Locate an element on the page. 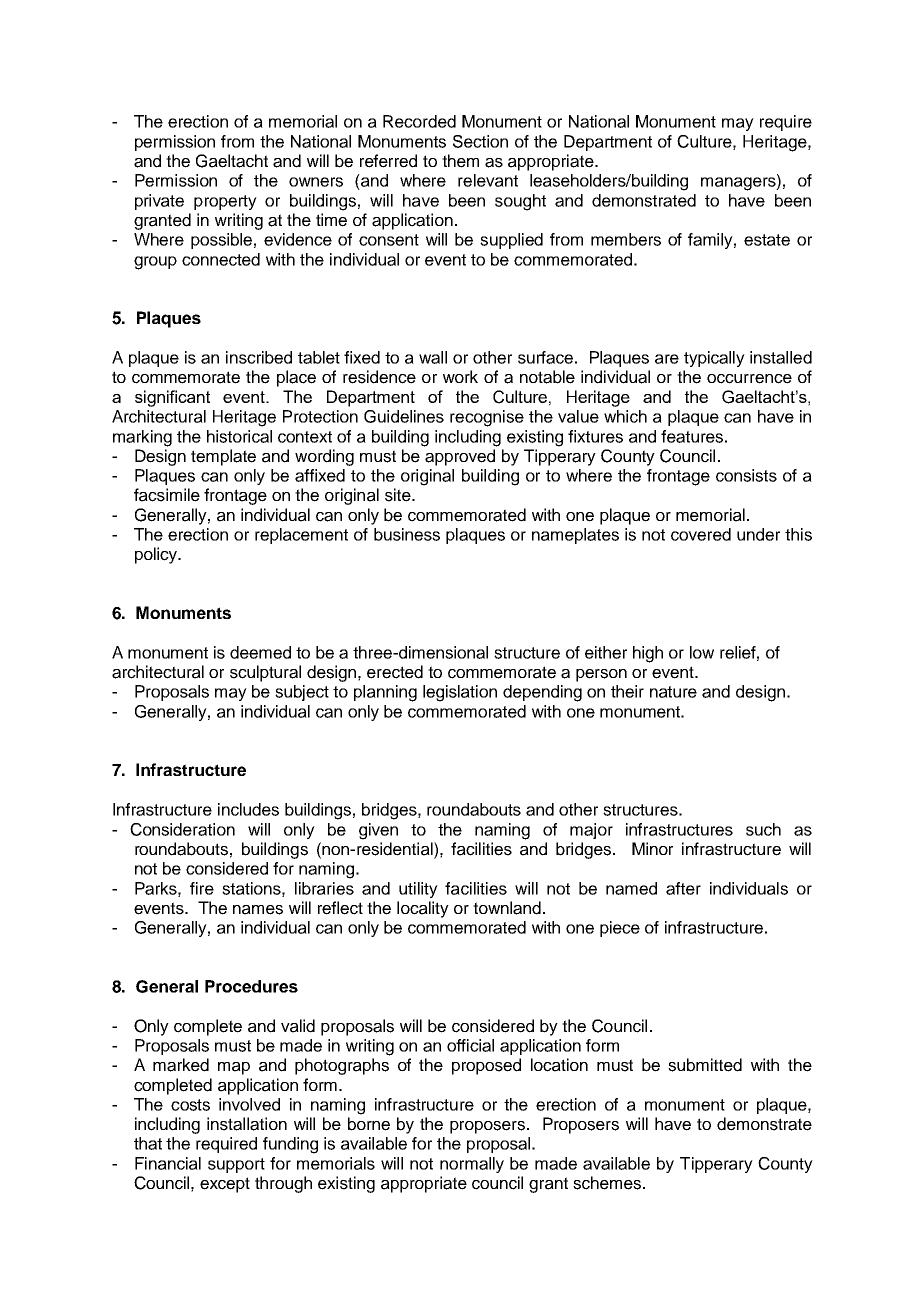 Image resolution: width=924 pixels, height=1308 pixels. them is located at coordinates (460, 161).
